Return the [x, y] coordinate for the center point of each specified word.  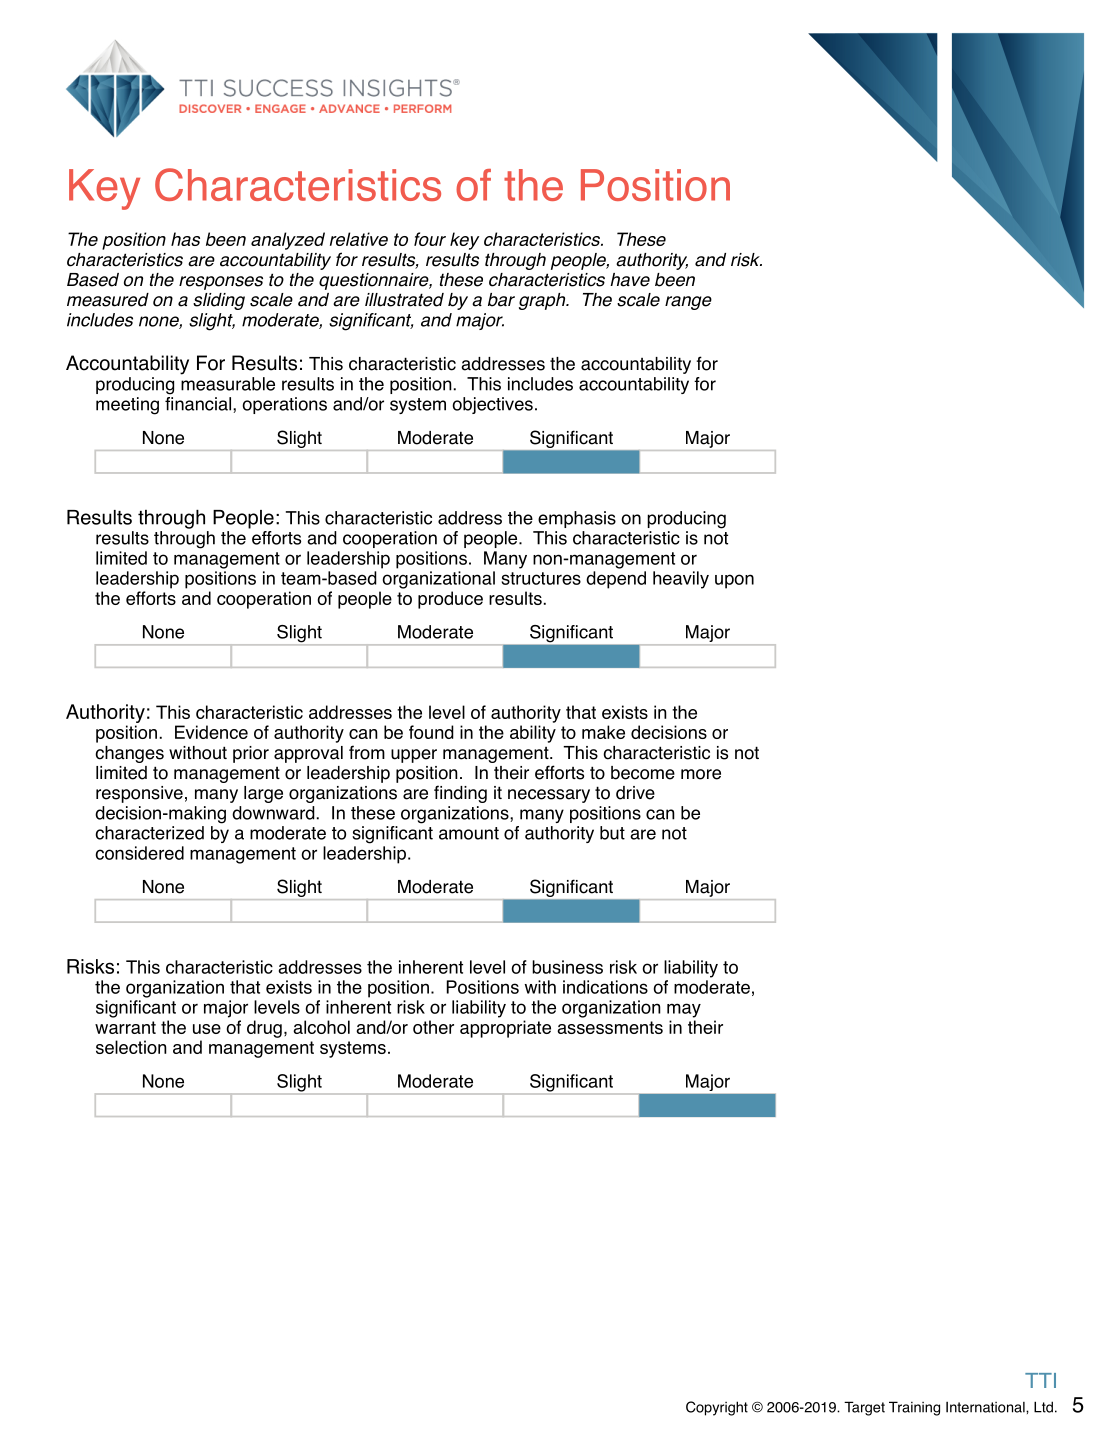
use [207, 1029]
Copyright [717, 1408]
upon [734, 581]
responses [221, 283]
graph [543, 301]
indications [605, 987]
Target [864, 1408]
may [684, 1010]
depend [616, 580]
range [688, 303]
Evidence [211, 732]
